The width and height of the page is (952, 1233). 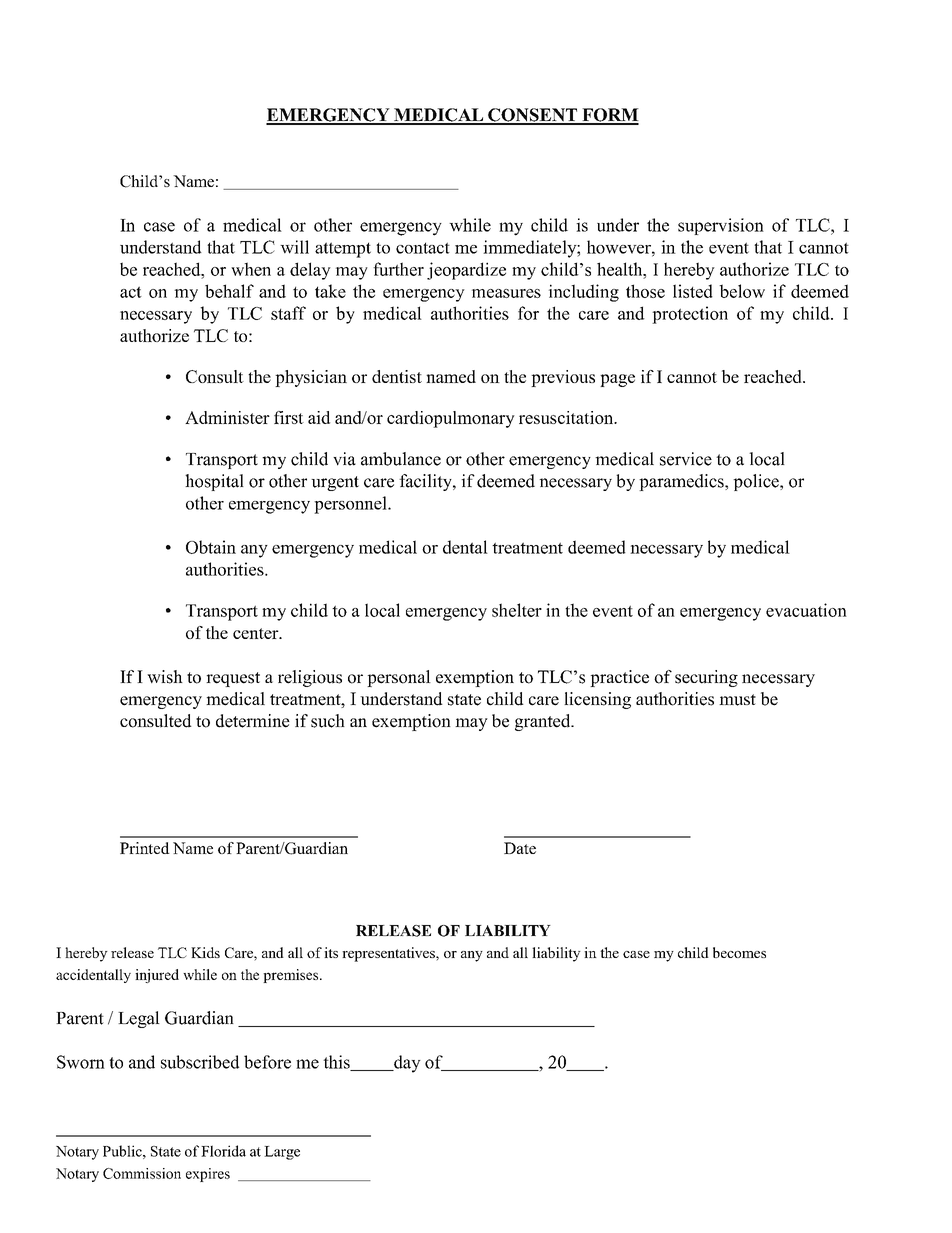 I want to click on securing, so click(x=706, y=678).
